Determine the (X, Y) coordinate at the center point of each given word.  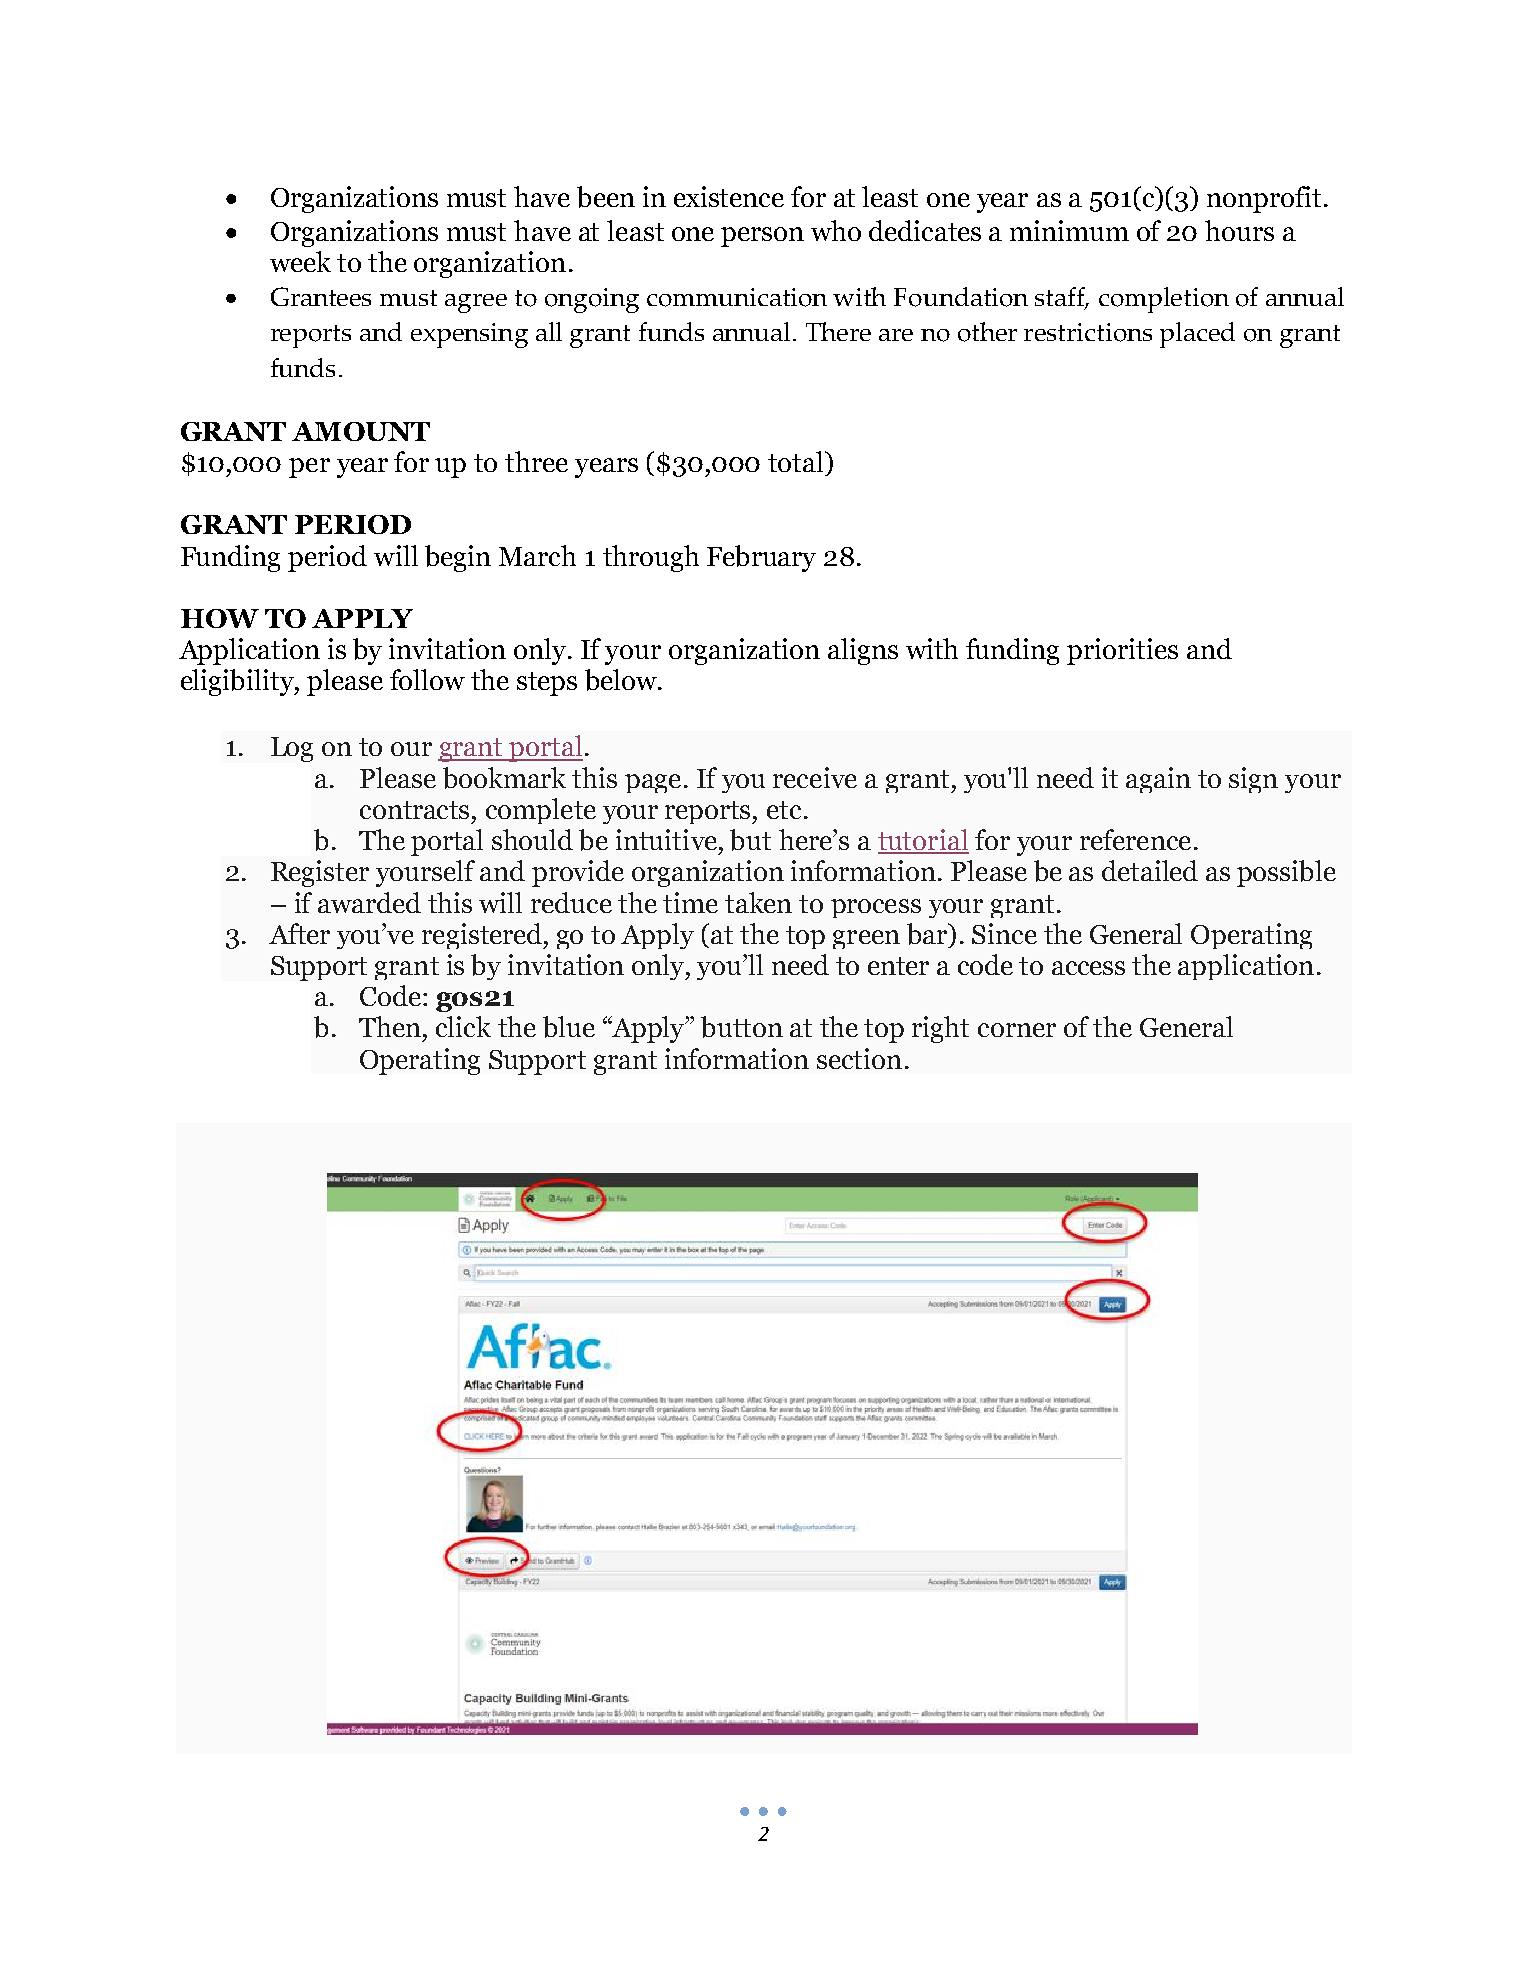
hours (1239, 230)
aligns (863, 651)
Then (391, 1026)
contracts (416, 810)
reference (1135, 839)
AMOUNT (361, 431)
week (300, 261)
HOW (220, 618)
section (859, 1058)
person (762, 237)
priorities (1122, 651)
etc (784, 810)
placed (1197, 335)
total (797, 461)
